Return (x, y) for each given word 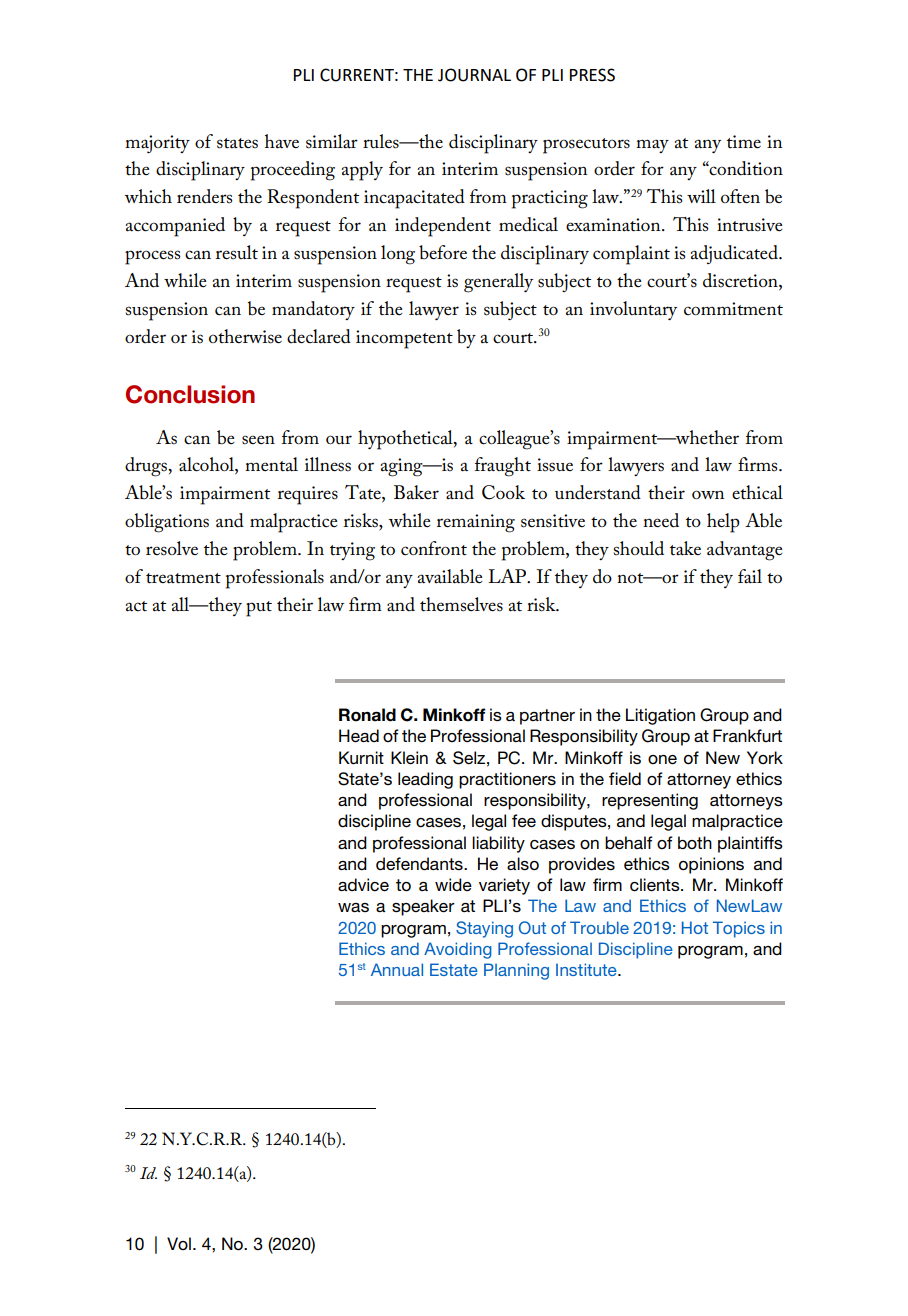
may (652, 146)
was (353, 907)
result (237, 252)
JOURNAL (474, 75)
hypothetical (406, 440)
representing (650, 801)
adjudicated (735, 254)
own (708, 494)
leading (425, 780)
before (443, 252)
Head (359, 736)
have (282, 141)
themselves (461, 604)
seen (258, 440)
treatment (183, 578)
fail (750, 576)
